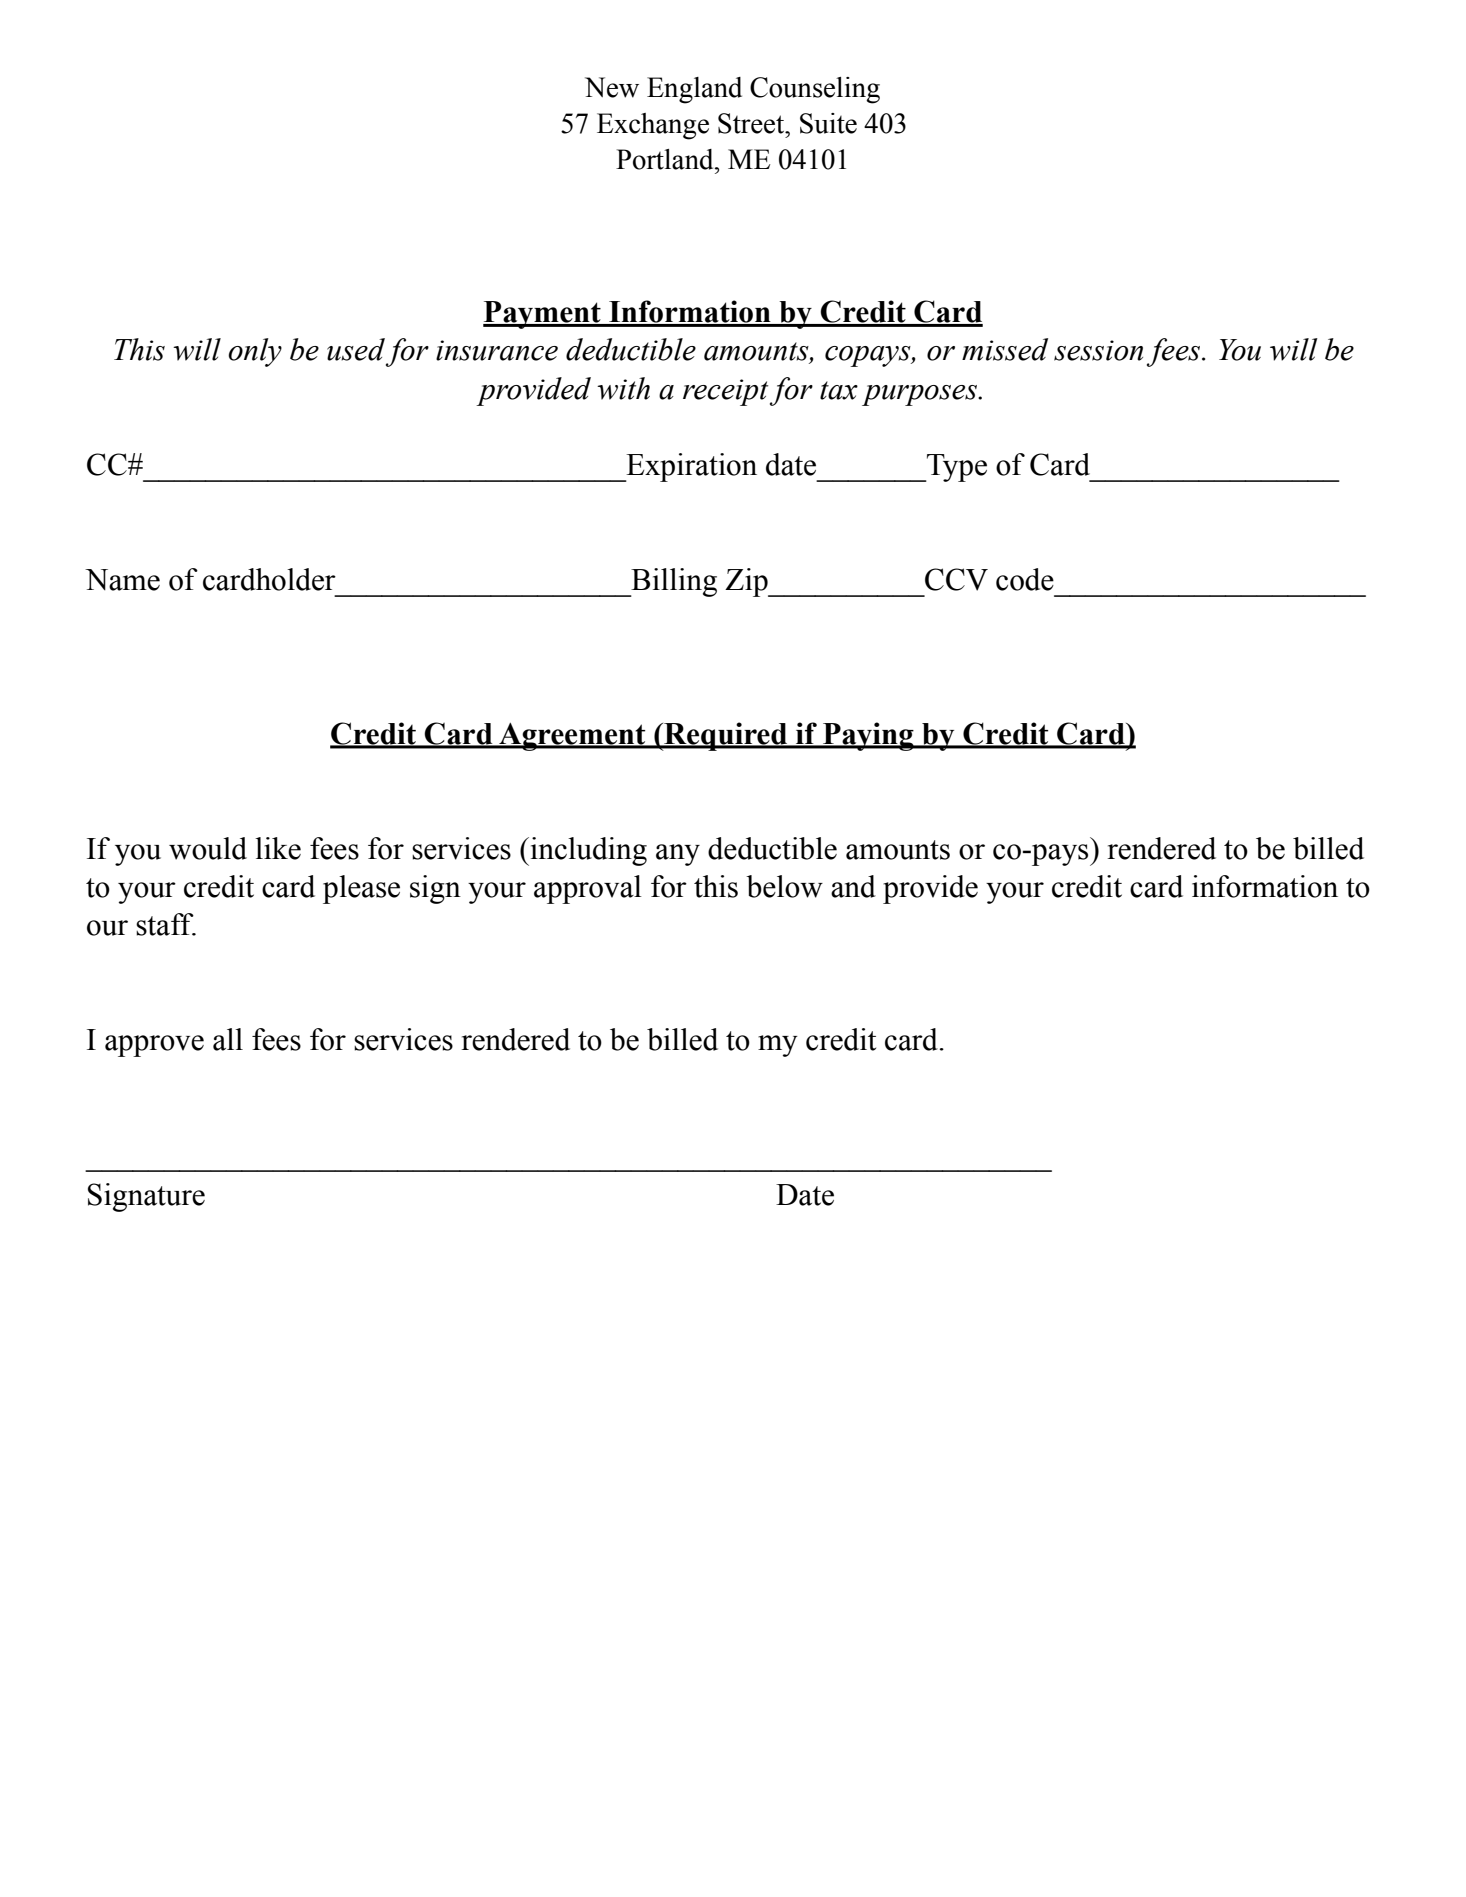 This screenshot has width=1466, height=1897. I want to click on only, so click(255, 352).
